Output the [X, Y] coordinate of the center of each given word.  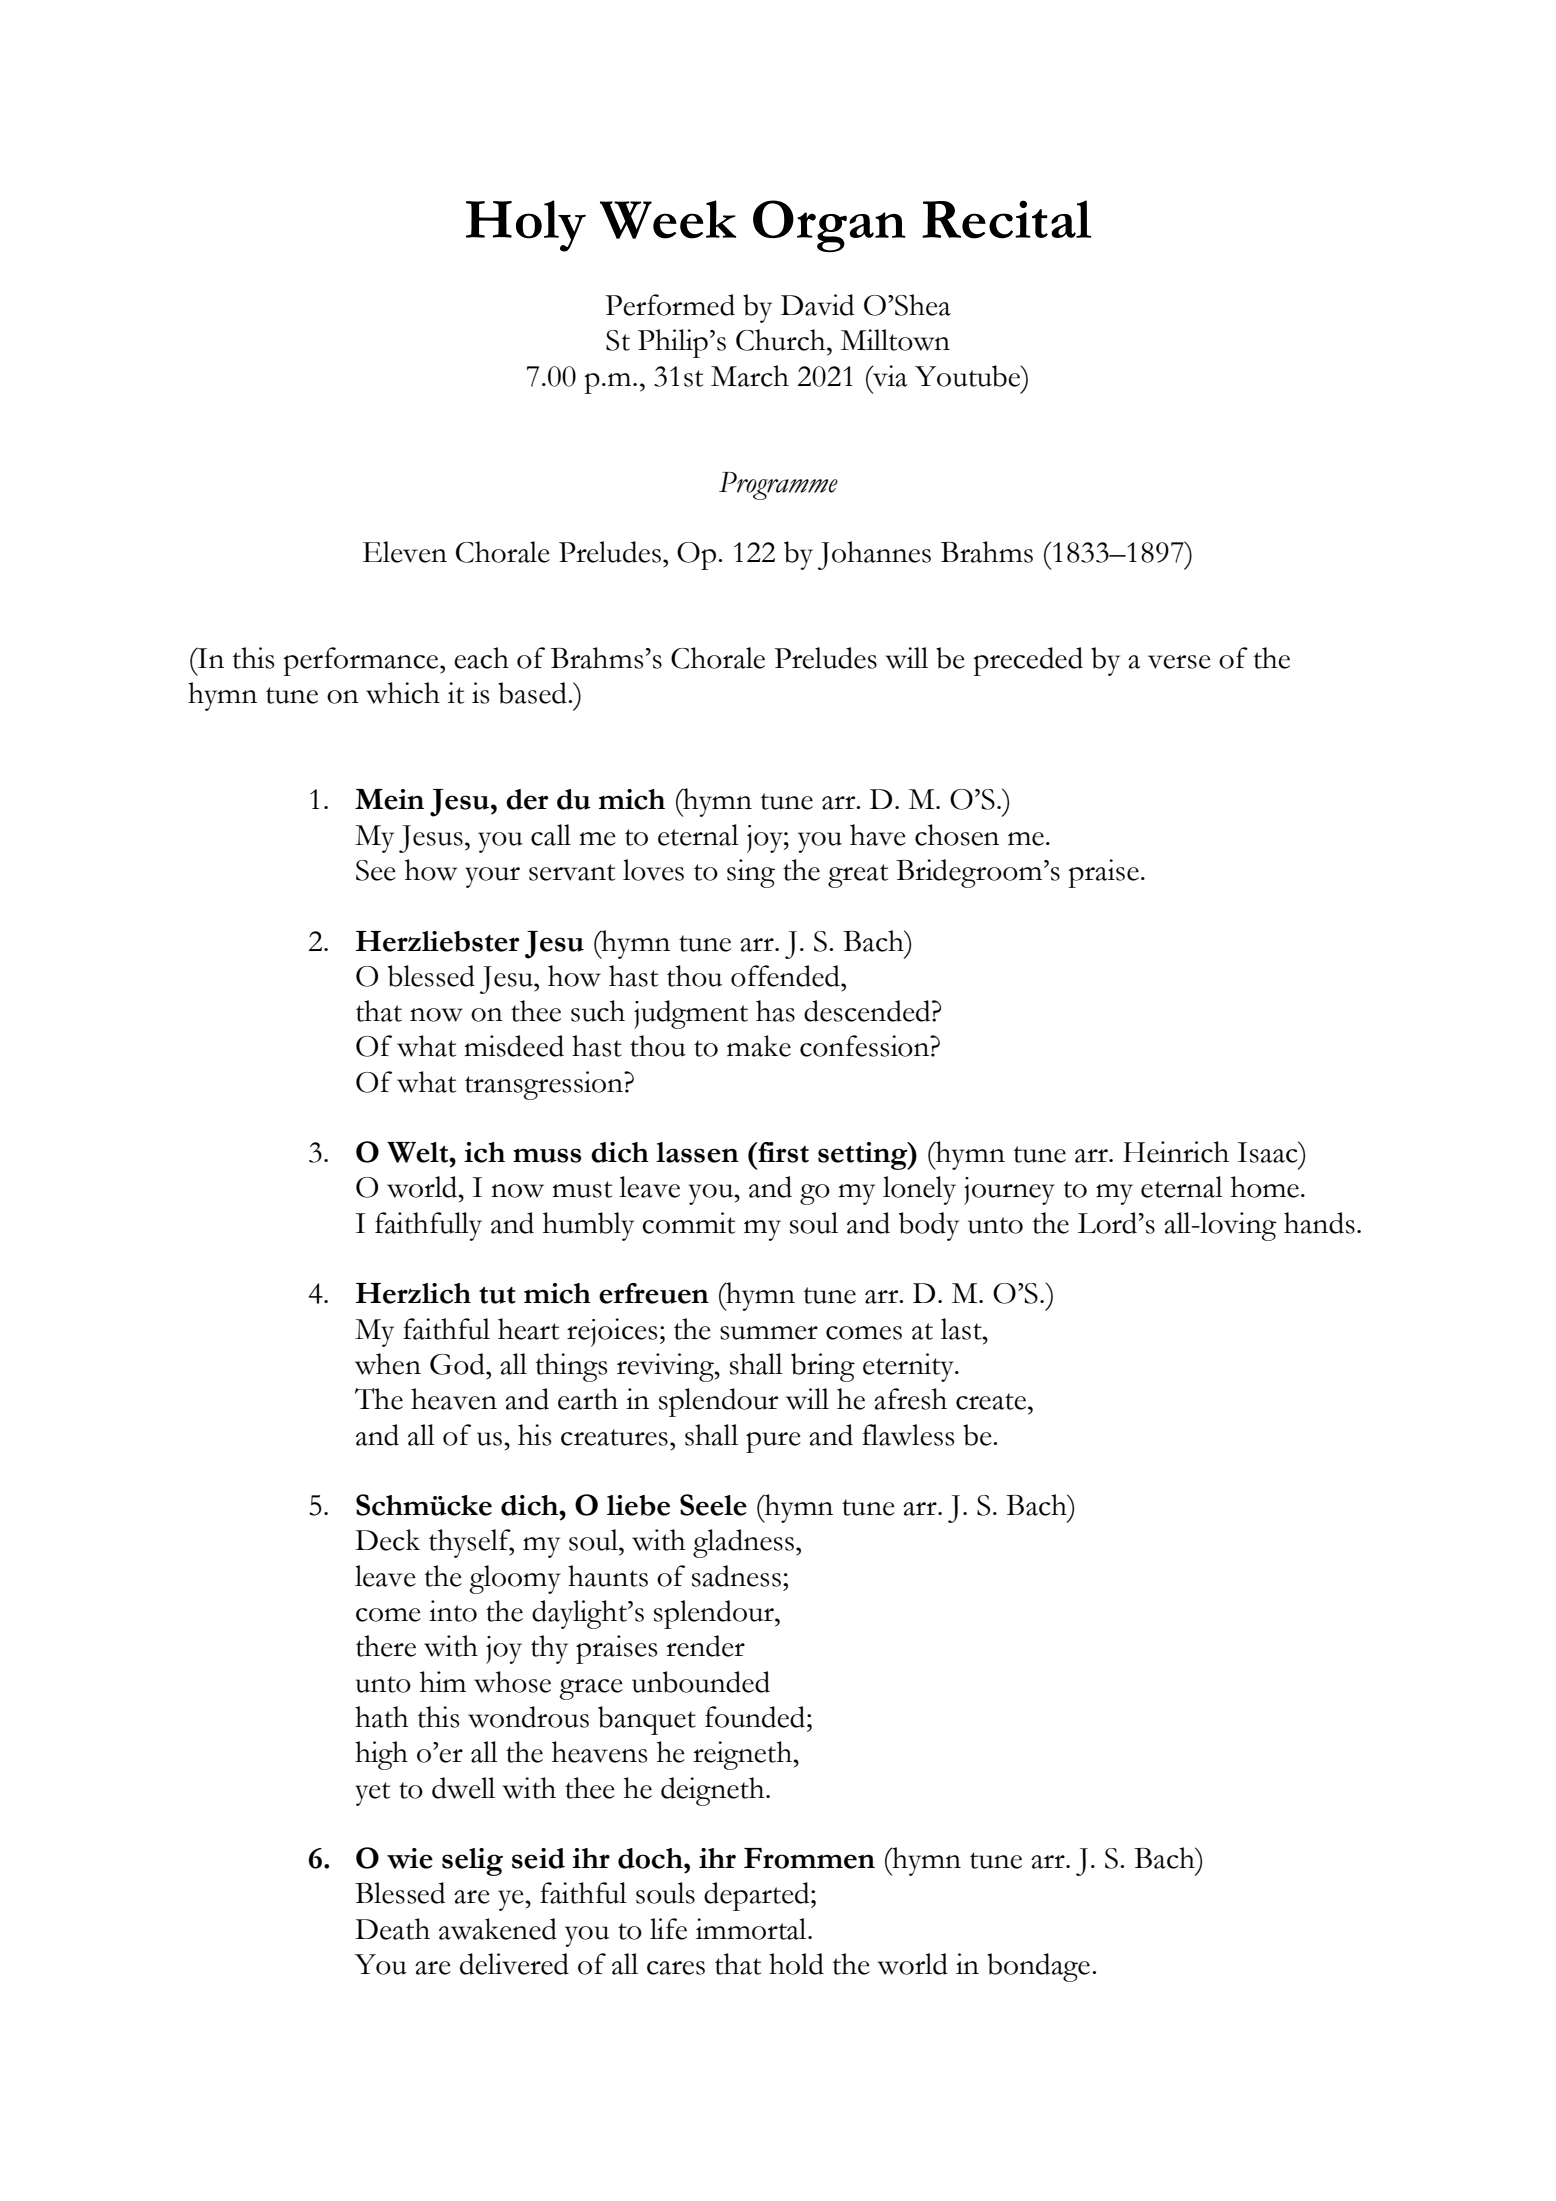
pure [773, 1442]
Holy [526, 226]
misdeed [514, 1046]
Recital [1006, 219]
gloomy [515, 1579]
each [481, 658]
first [782, 1152]
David [817, 305]
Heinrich [1176, 1152]
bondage [1038, 1967]
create [992, 1401]
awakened [498, 1929]
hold [796, 1964]
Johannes [874, 555]
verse [1179, 662]
